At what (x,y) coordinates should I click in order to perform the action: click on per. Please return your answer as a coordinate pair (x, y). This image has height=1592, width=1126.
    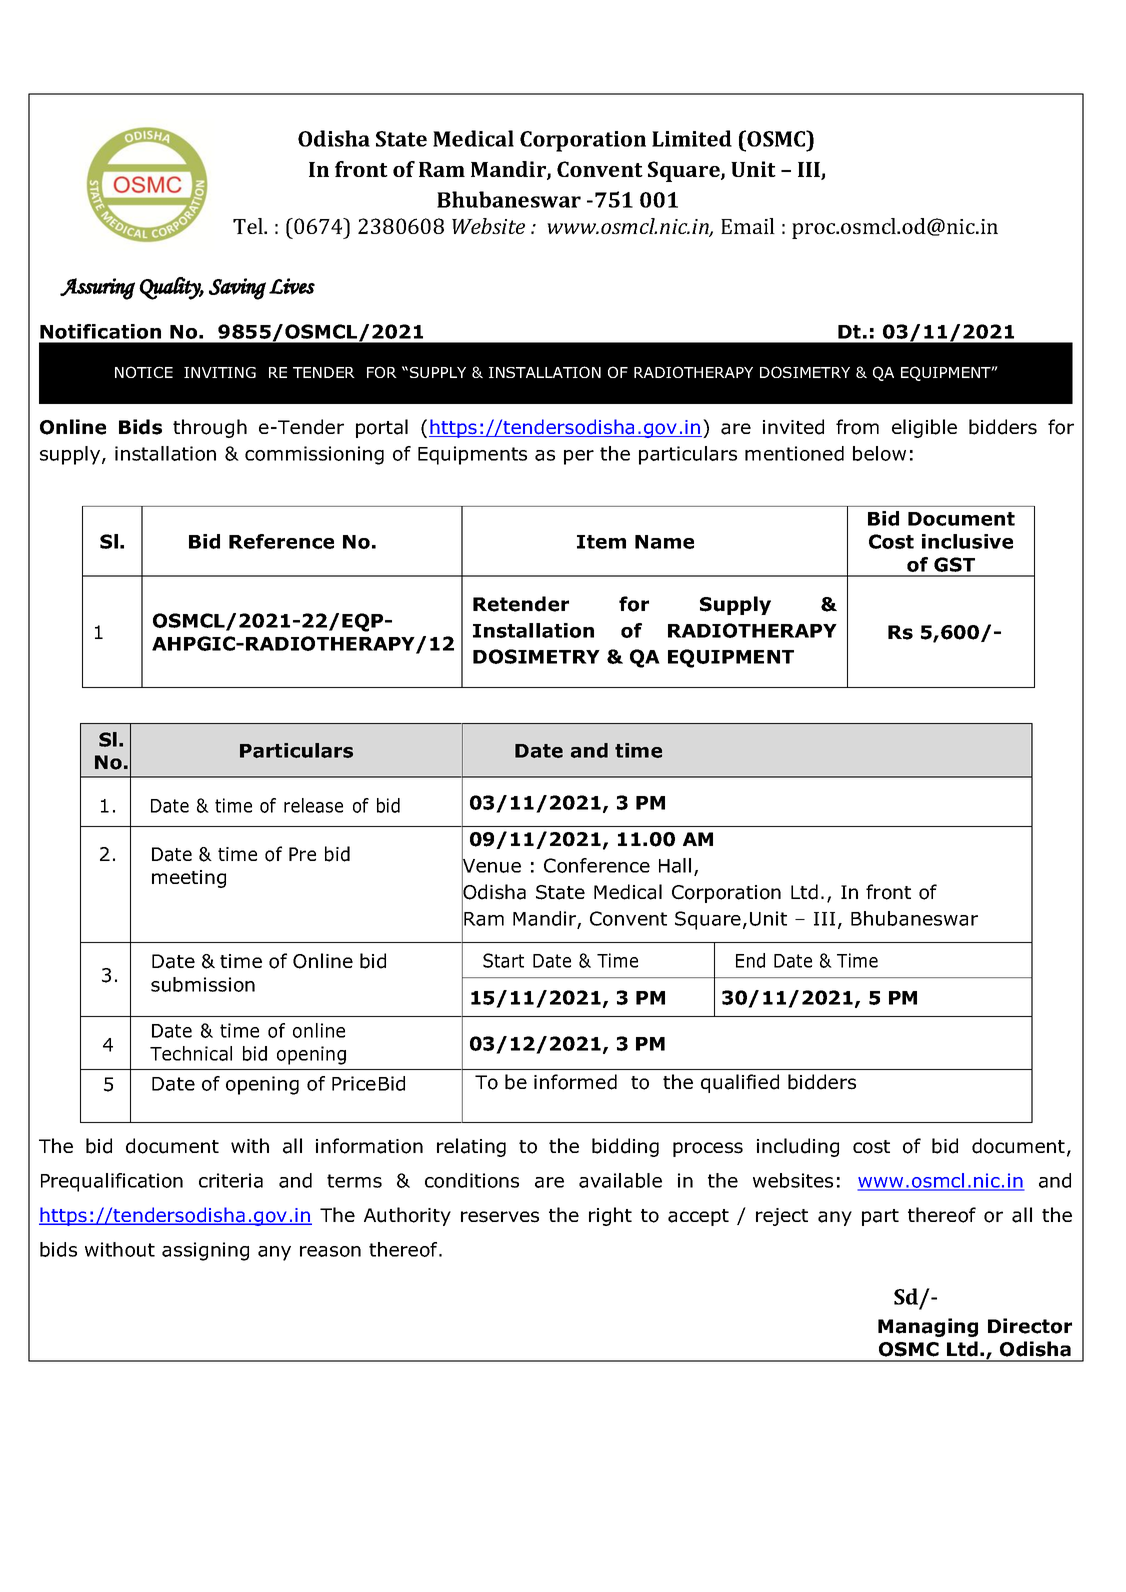
    Looking at the image, I should click on (579, 457).
